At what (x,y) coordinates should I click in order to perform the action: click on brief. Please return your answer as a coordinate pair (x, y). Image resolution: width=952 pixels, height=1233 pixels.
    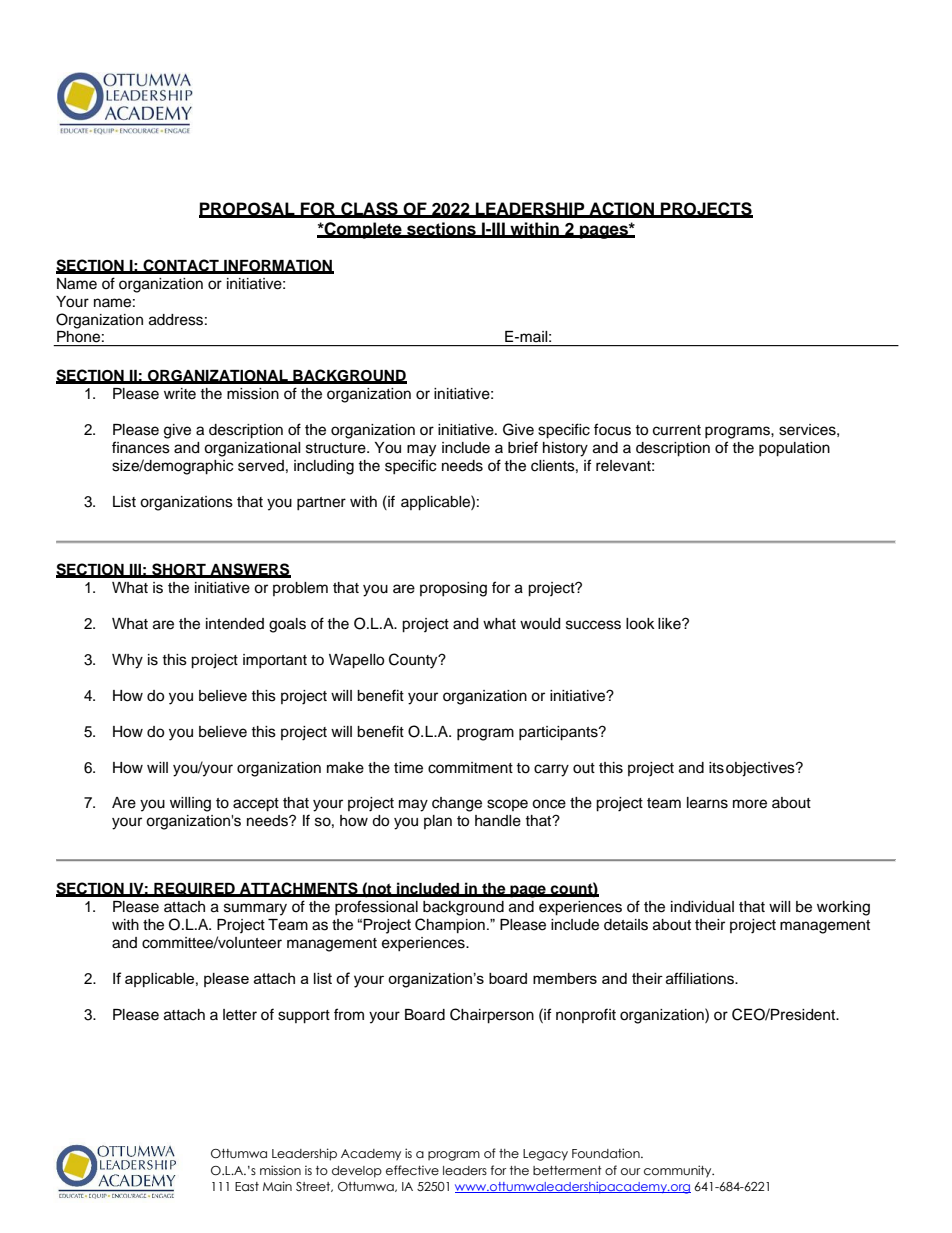
    Looking at the image, I should click on (523, 447).
